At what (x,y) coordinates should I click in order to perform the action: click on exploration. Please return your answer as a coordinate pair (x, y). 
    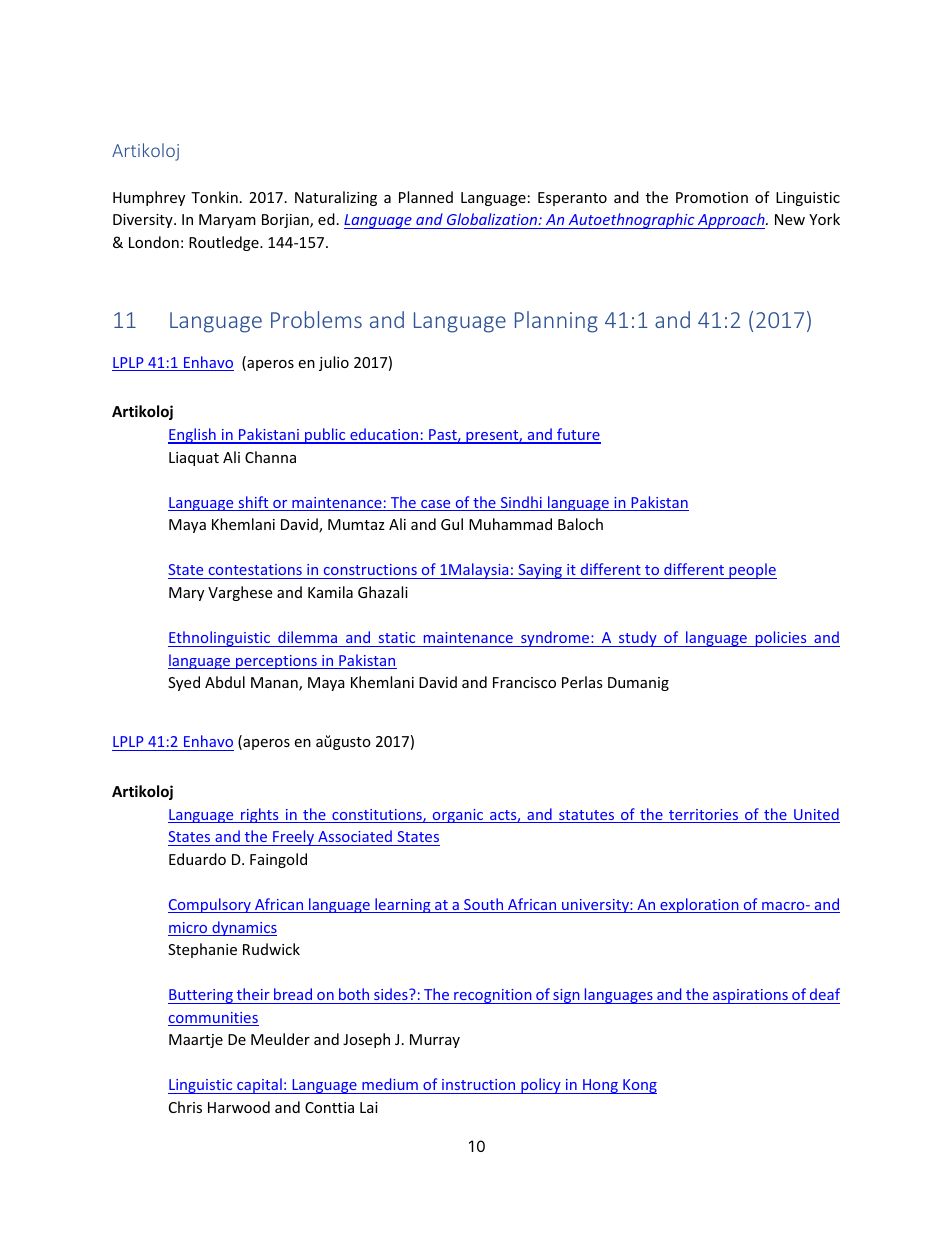
    Looking at the image, I should click on (699, 905).
